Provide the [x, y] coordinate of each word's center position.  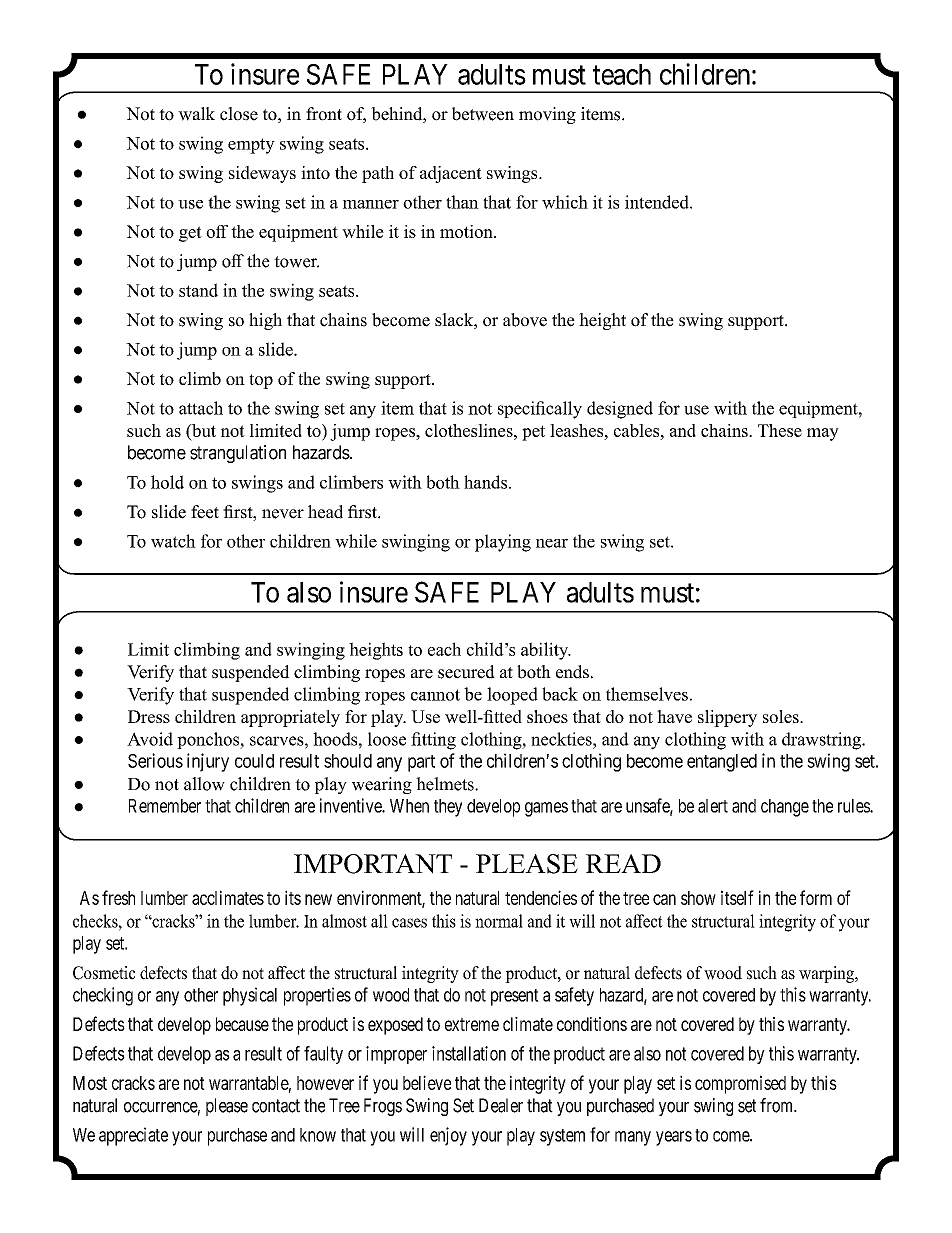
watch [173, 541]
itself [737, 897]
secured [466, 672]
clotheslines [470, 430]
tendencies [541, 897]
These [780, 430]
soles [782, 716]
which [565, 202]
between [483, 114]
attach [201, 408]
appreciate [133, 1136]
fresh [118, 897]
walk [196, 114]
